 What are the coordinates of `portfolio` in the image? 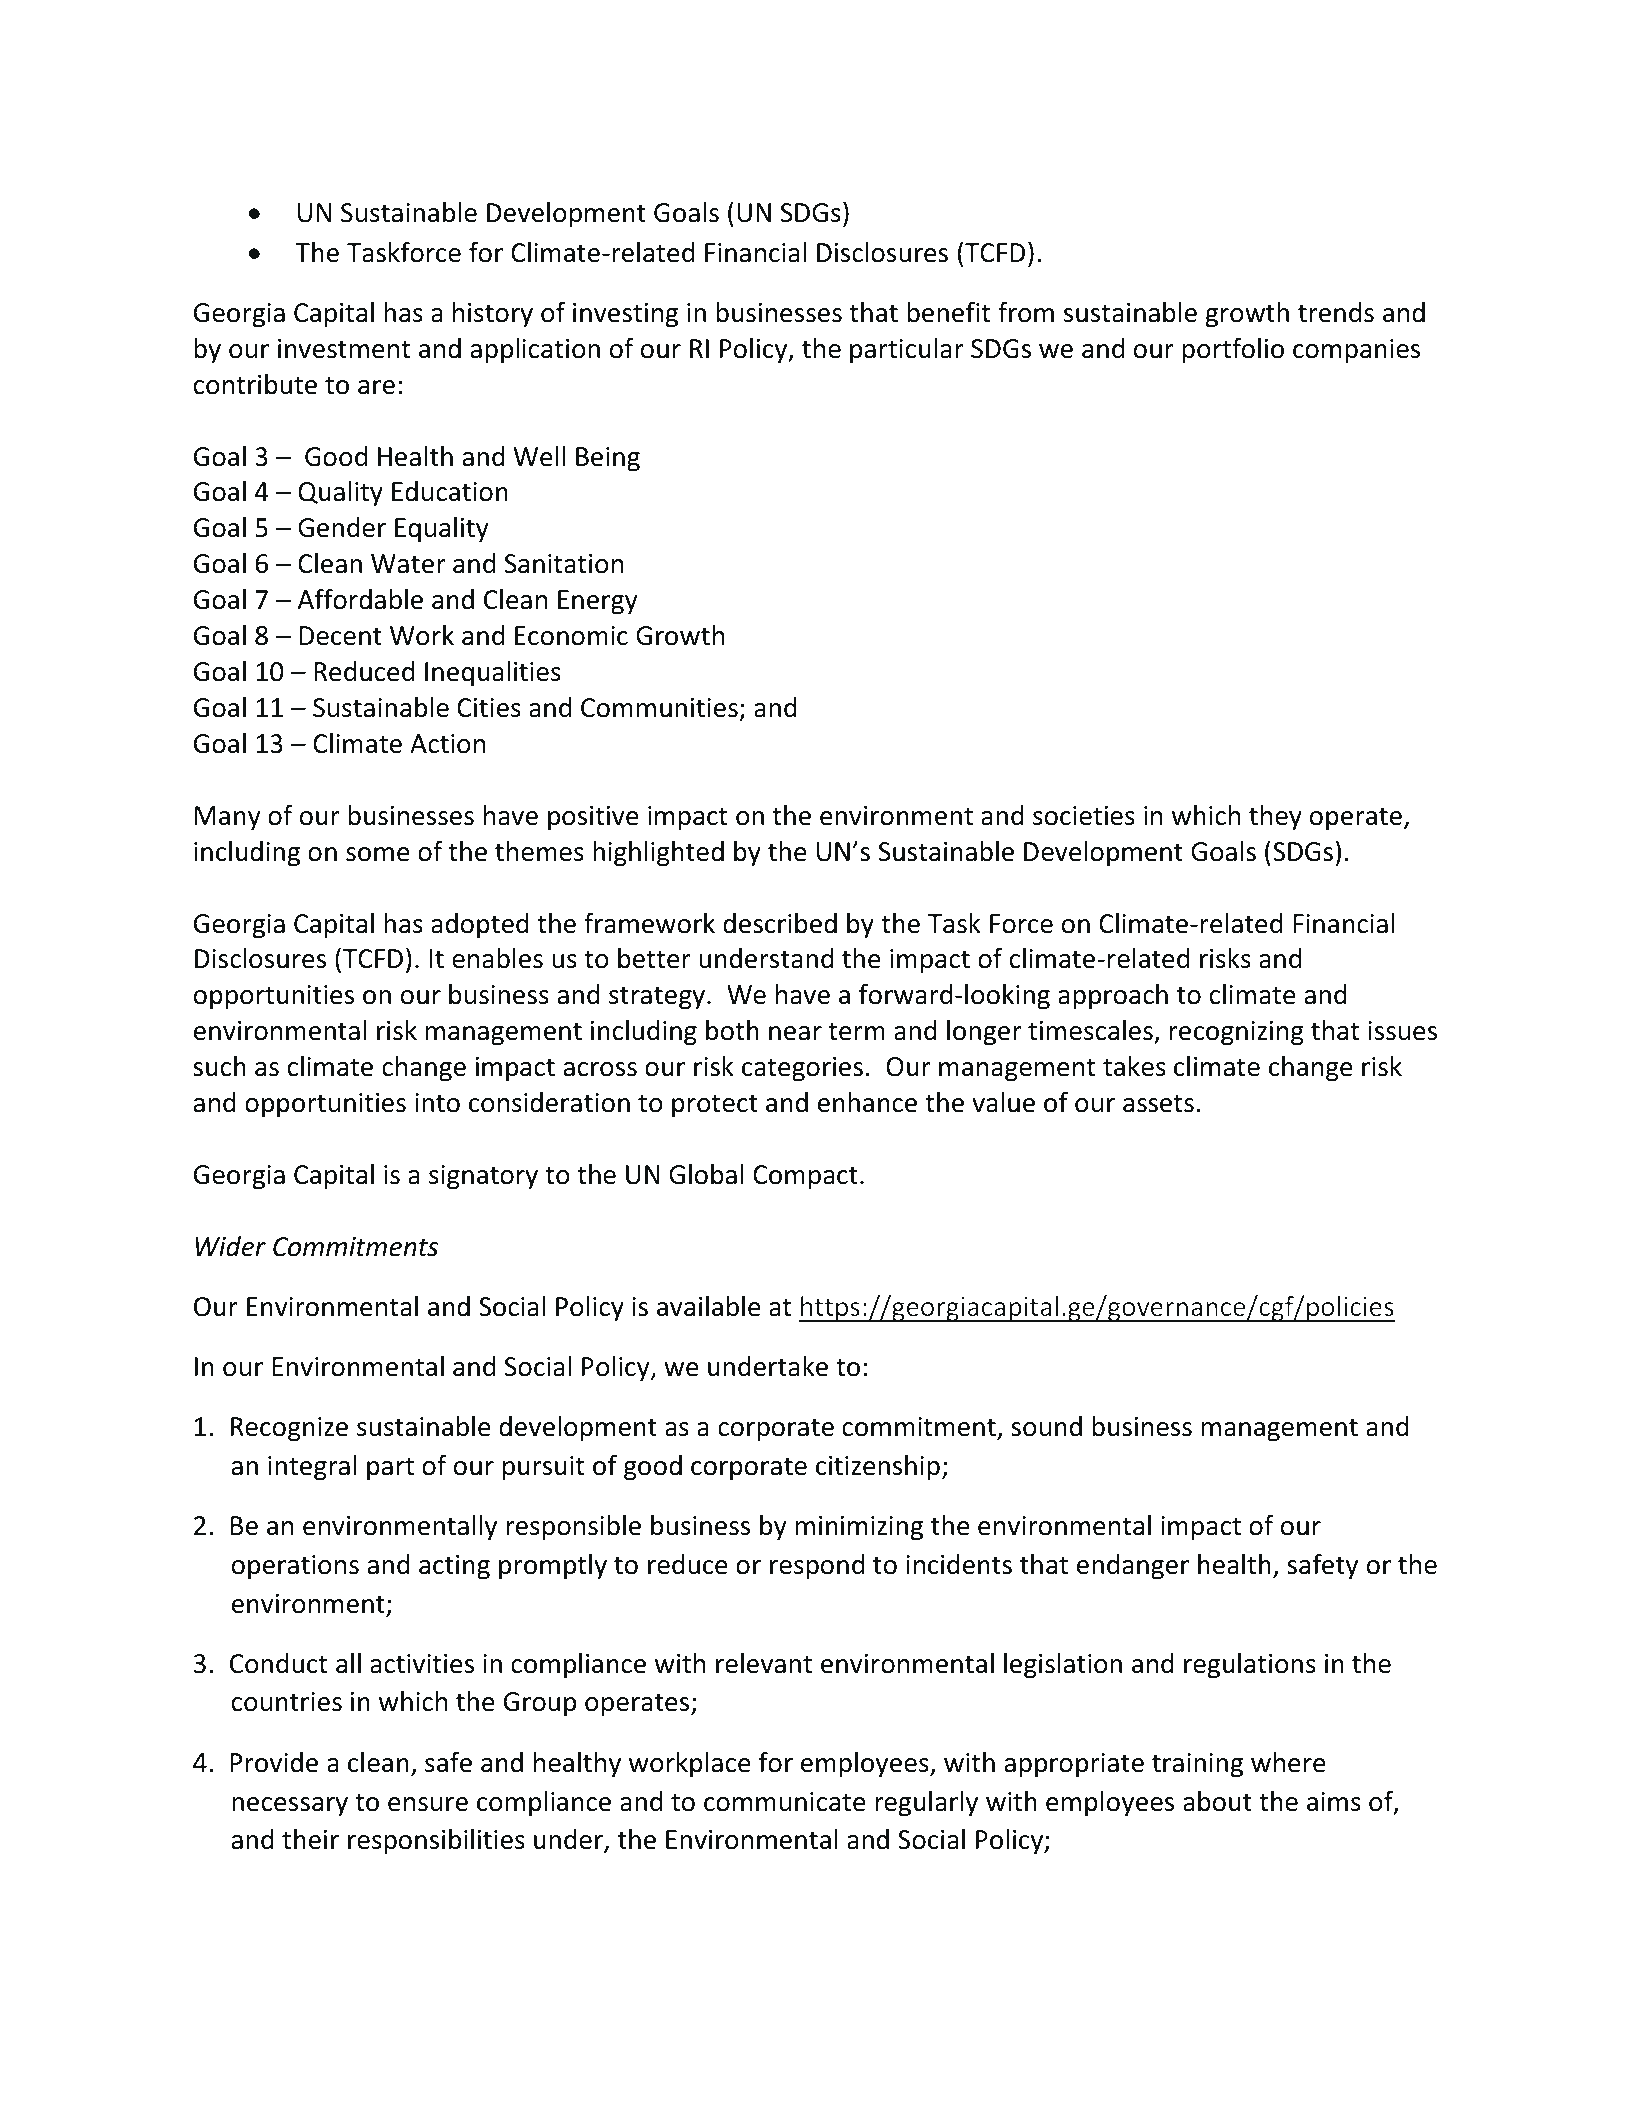 It's located at (1233, 351).
